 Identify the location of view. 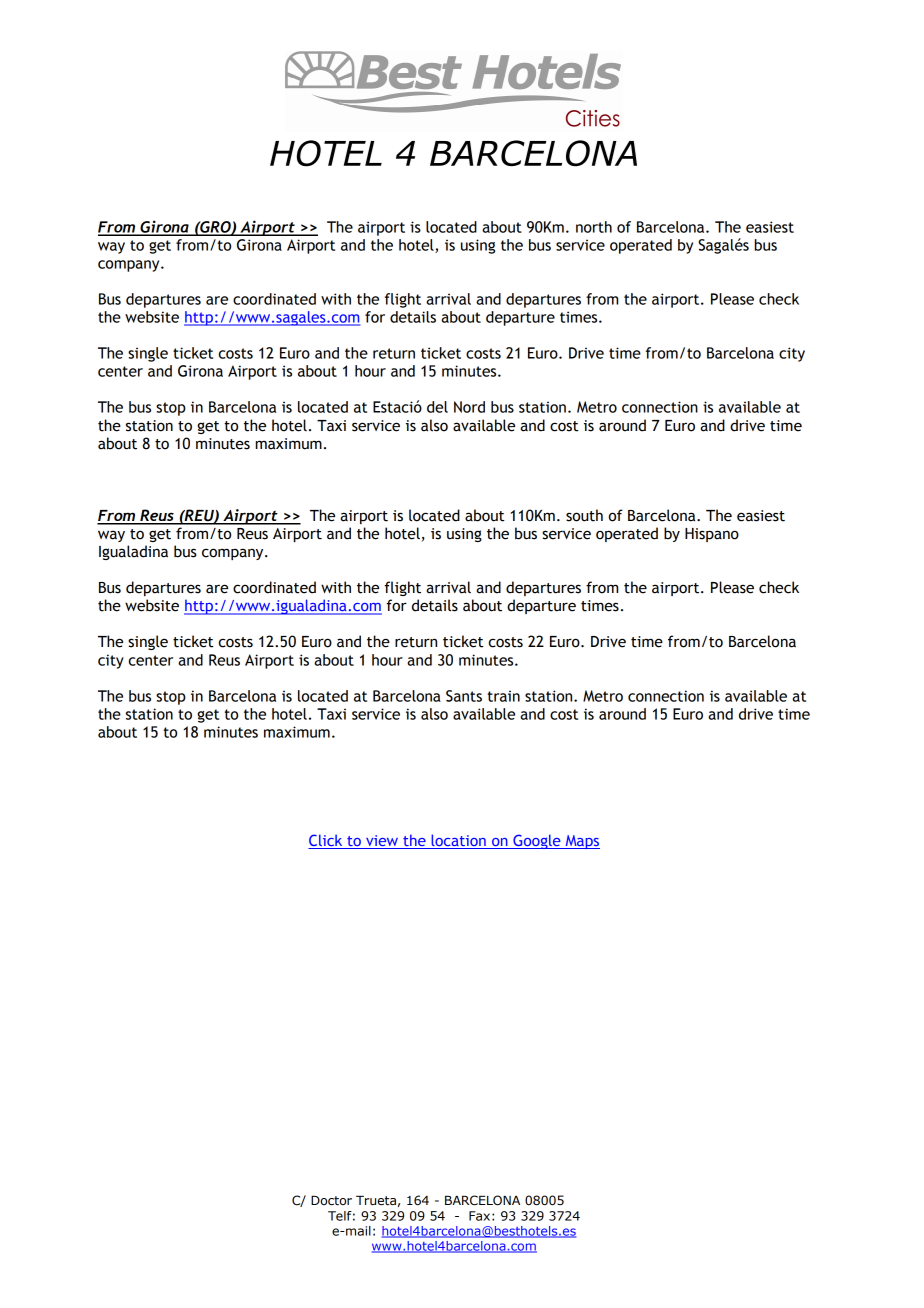
(382, 840).
